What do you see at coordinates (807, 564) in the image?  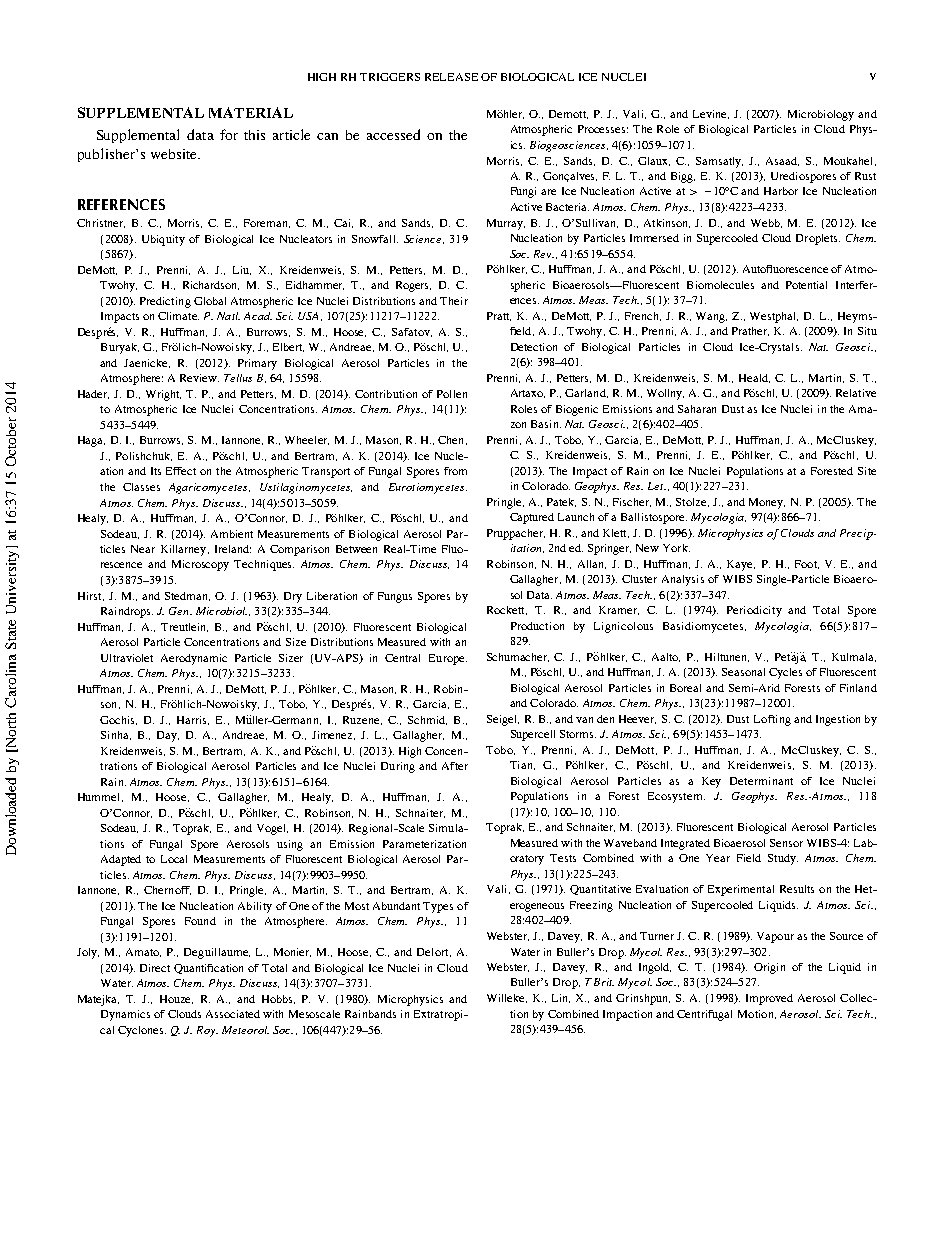 I see `Foot` at bounding box center [807, 564].
